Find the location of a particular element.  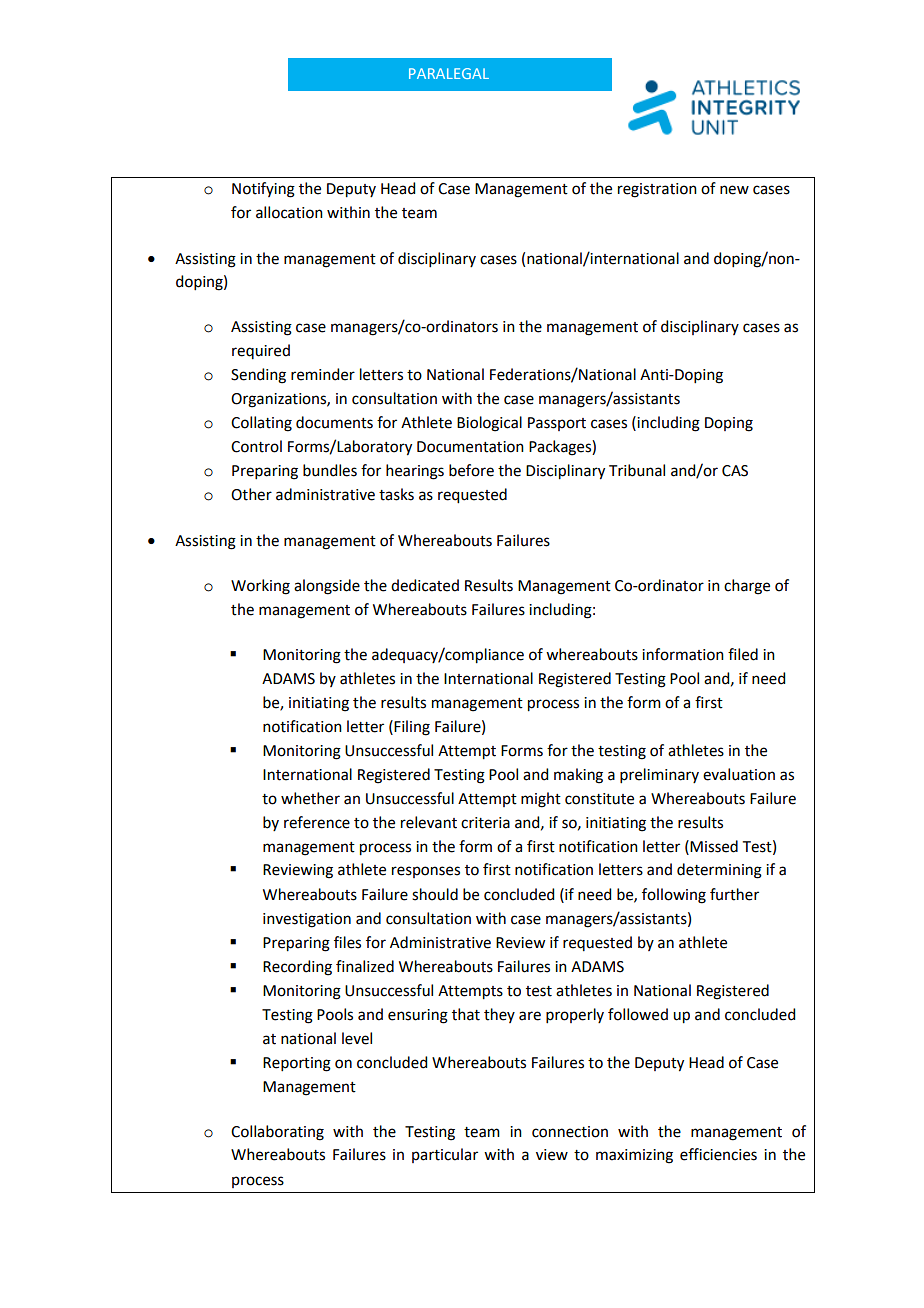

efficiencies is located at coordinates (718, 1154).
